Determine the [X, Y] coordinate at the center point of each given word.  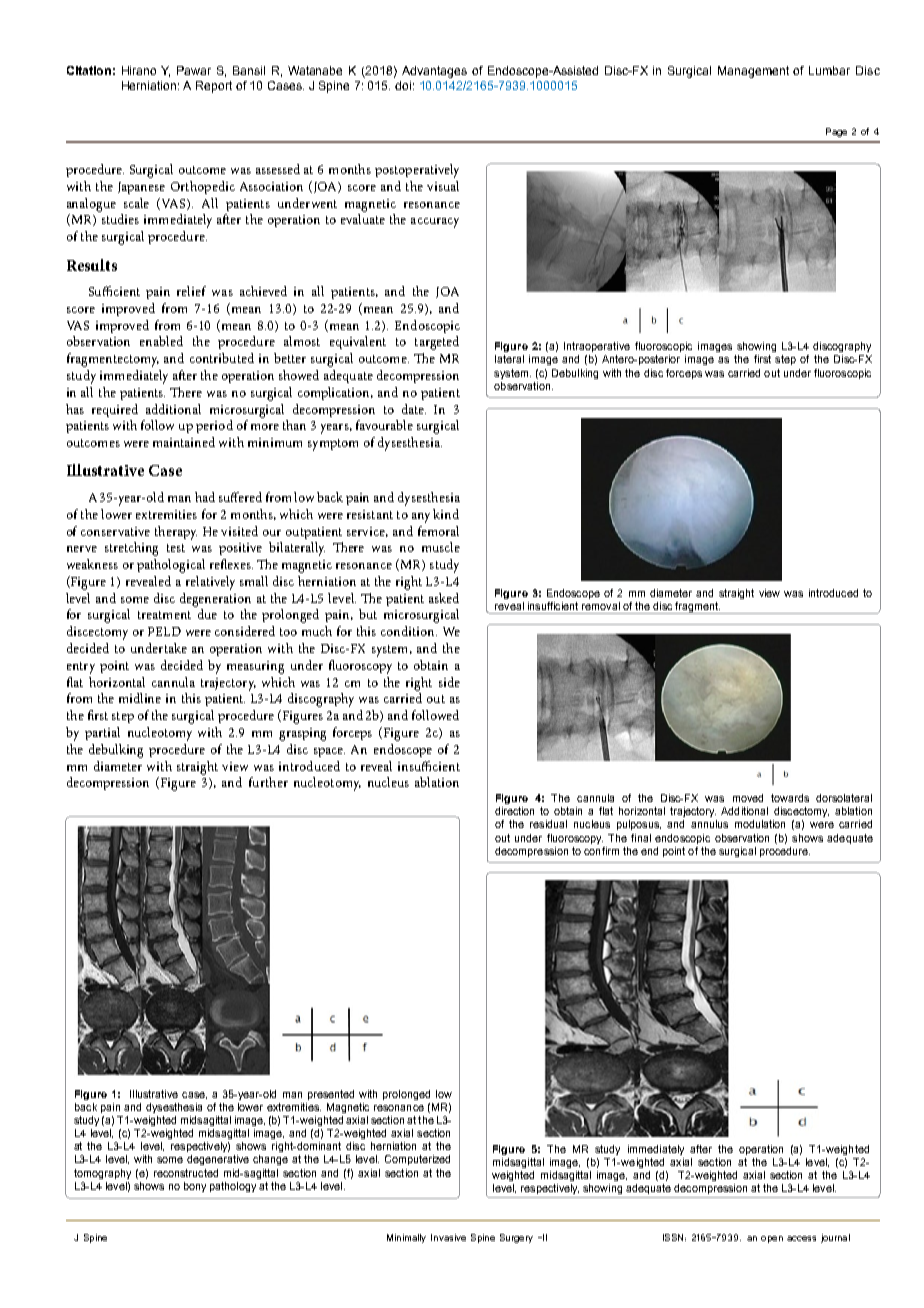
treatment [164, 615]
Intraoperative [597, 347]
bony [195, 1187]
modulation [760, 824]
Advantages [434, 72]
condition [409, 631]
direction [514, 811]
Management [753, 72]
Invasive [448, 1237]
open [772, 1239]
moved [748, 798]
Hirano [139, 70]
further [268, 782]
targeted [437, 343]
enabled [161, 341]
